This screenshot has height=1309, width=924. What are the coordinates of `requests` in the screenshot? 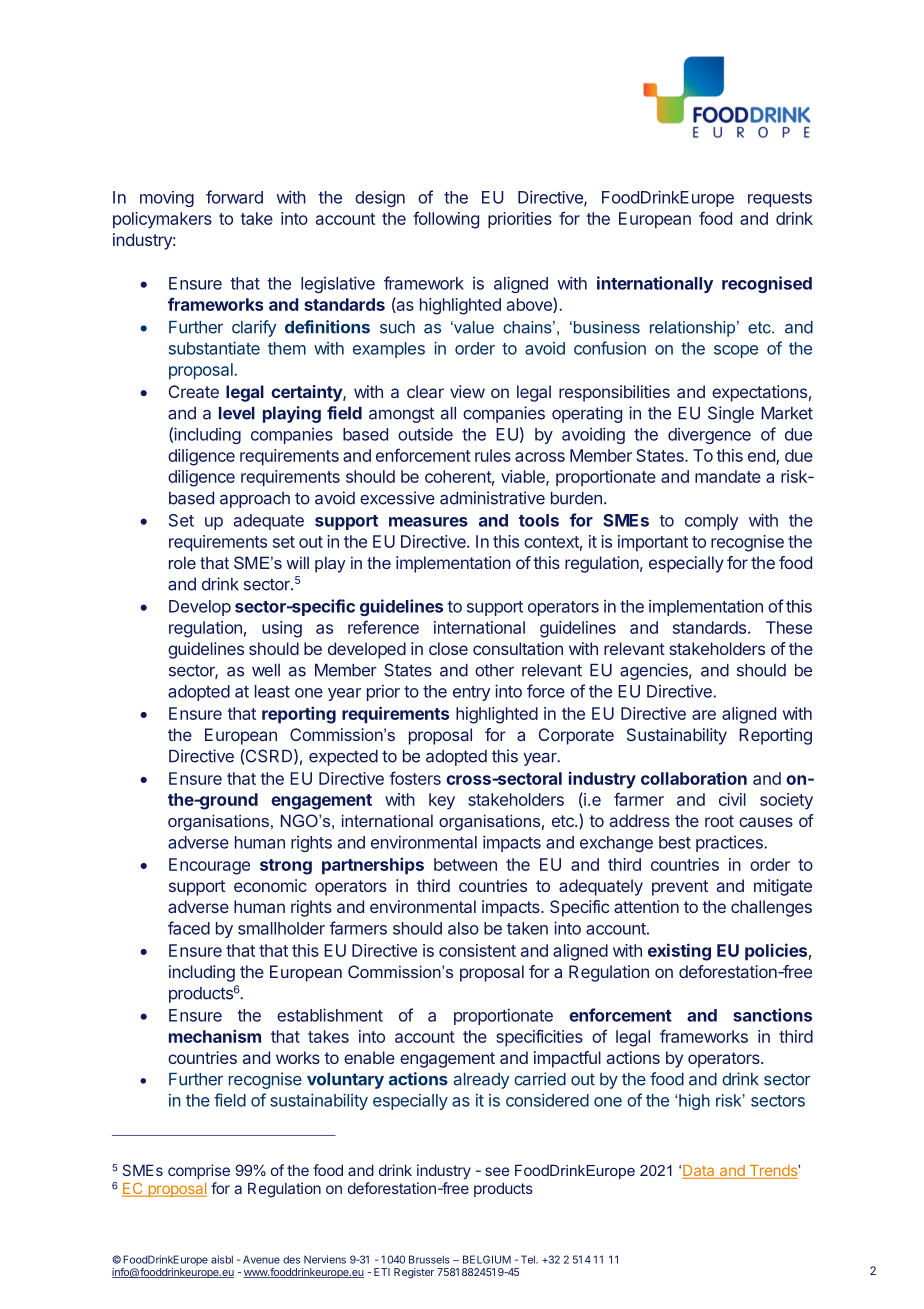 It's located at (780, 199).
